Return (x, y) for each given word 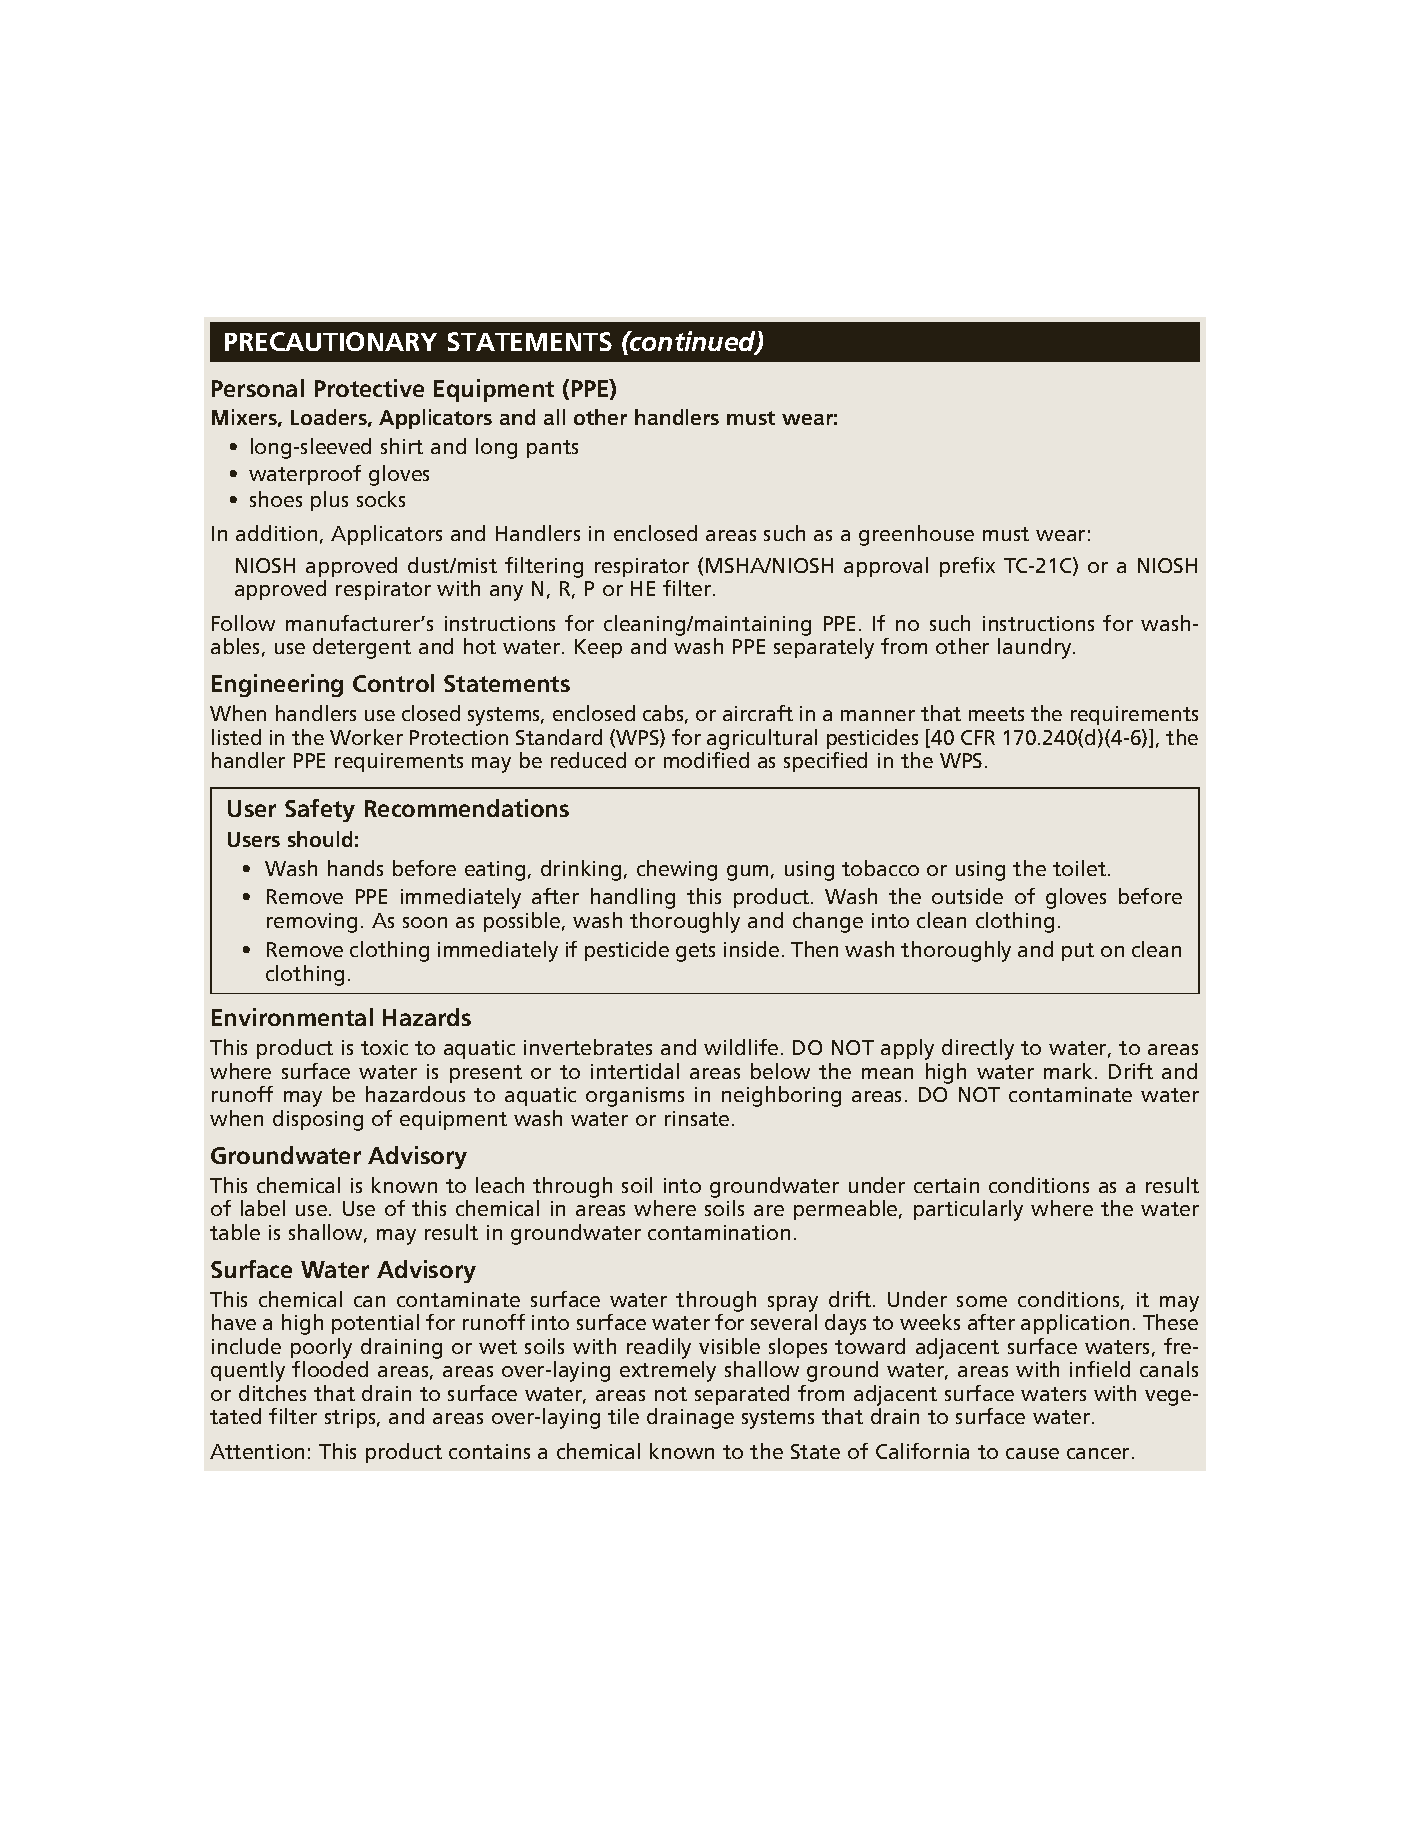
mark (1070, 1071)
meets (996, 714)
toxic (384, 1047)
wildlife (741, 1047)
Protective (369, 388)
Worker (366, 737)
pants (552, 449)
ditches (272, 1393)
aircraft (758, 713)
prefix (967, 567)
